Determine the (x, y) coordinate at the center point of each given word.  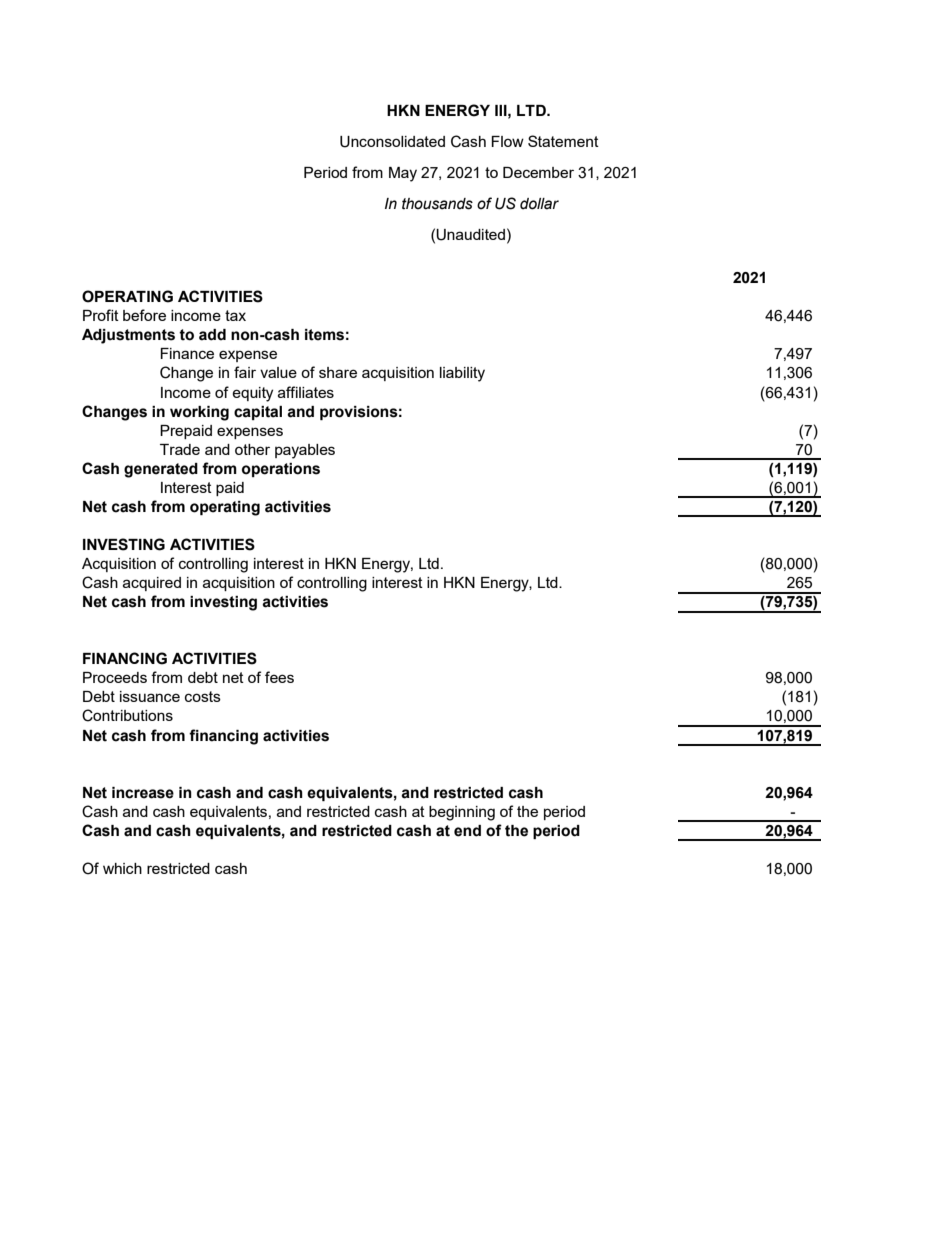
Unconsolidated (392, 142)
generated (161, 470)
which (122, 868)
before (144, 315)
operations (281, 470)
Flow (507, 141)
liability (462, 374)
